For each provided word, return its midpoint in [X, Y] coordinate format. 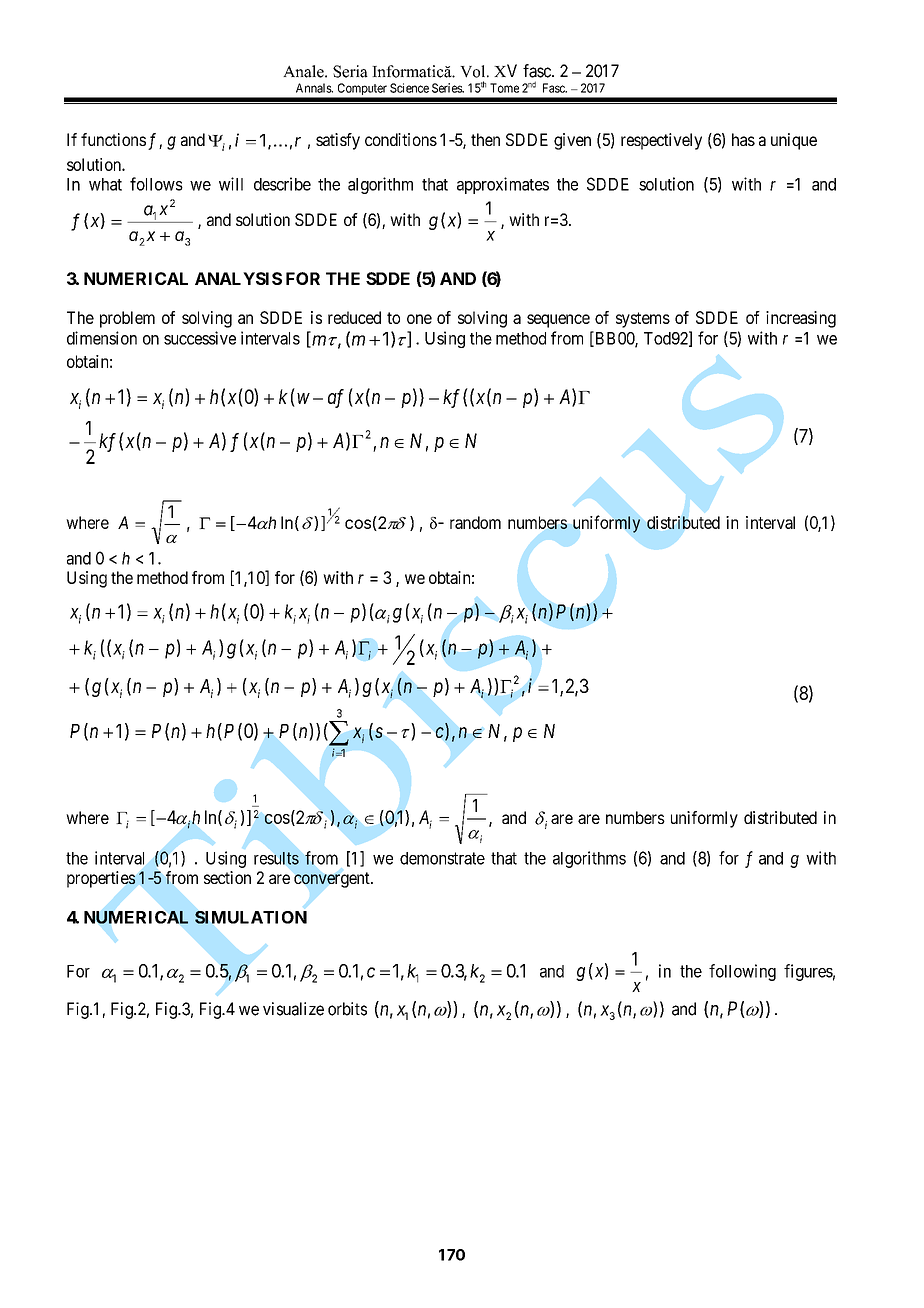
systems [643, 320]
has [743, 139]
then [485, 139]
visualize [293, 1009]
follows [156, 184]
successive [200, 338]
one [419, 319]
